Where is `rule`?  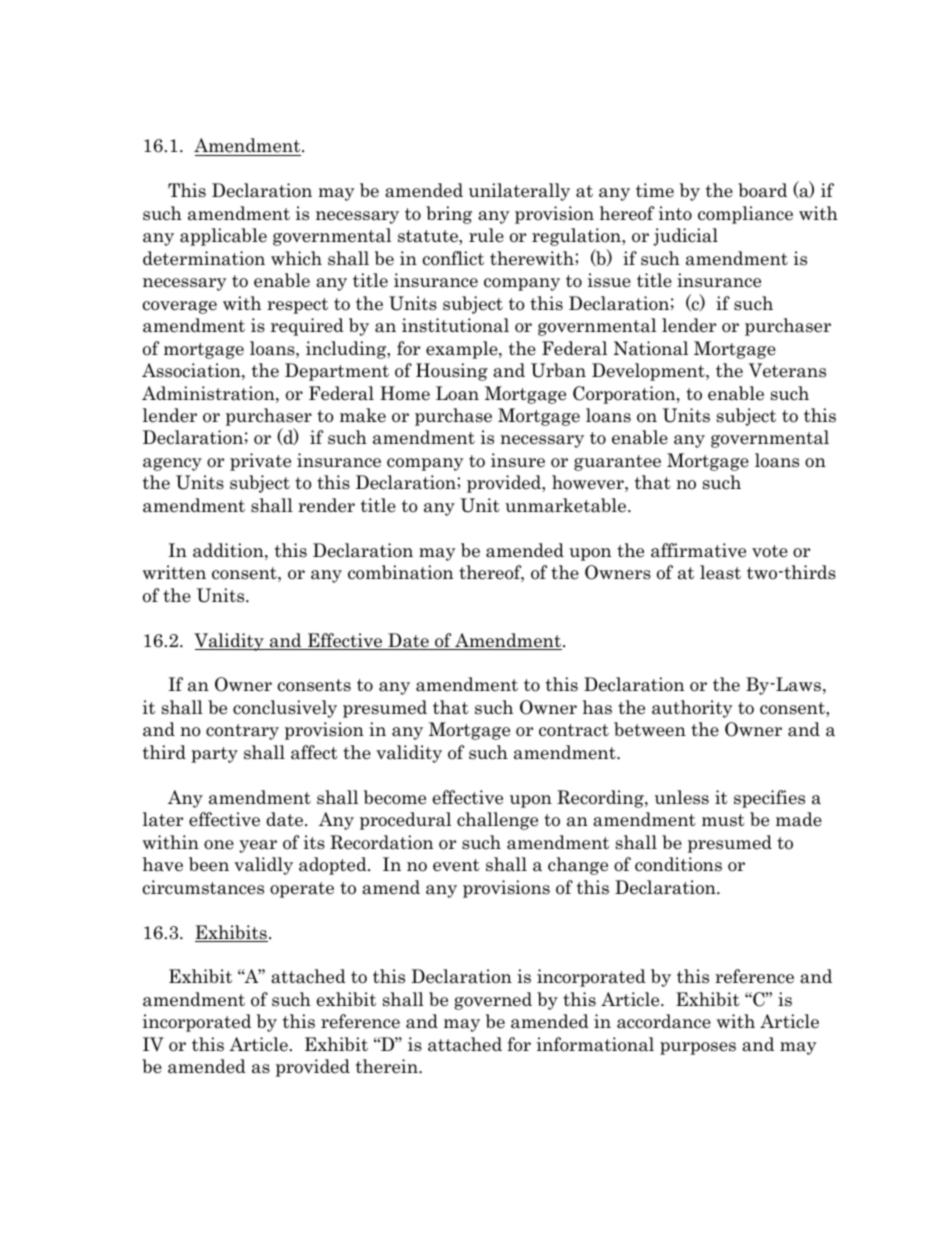
rule is located at coordinates (486, 235).
